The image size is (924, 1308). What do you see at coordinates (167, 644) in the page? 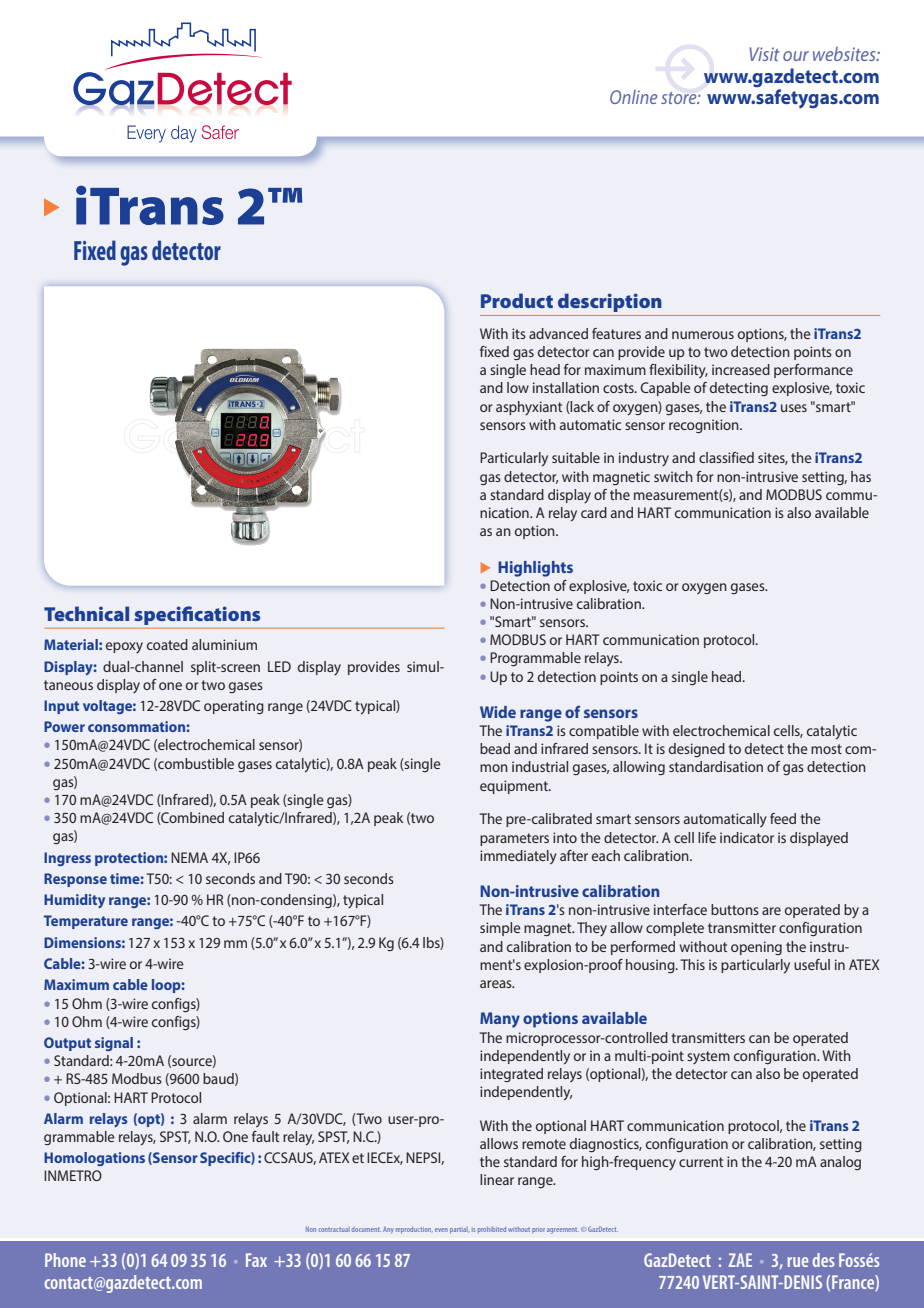
I see `coated` at bounding box center [167, 644].
